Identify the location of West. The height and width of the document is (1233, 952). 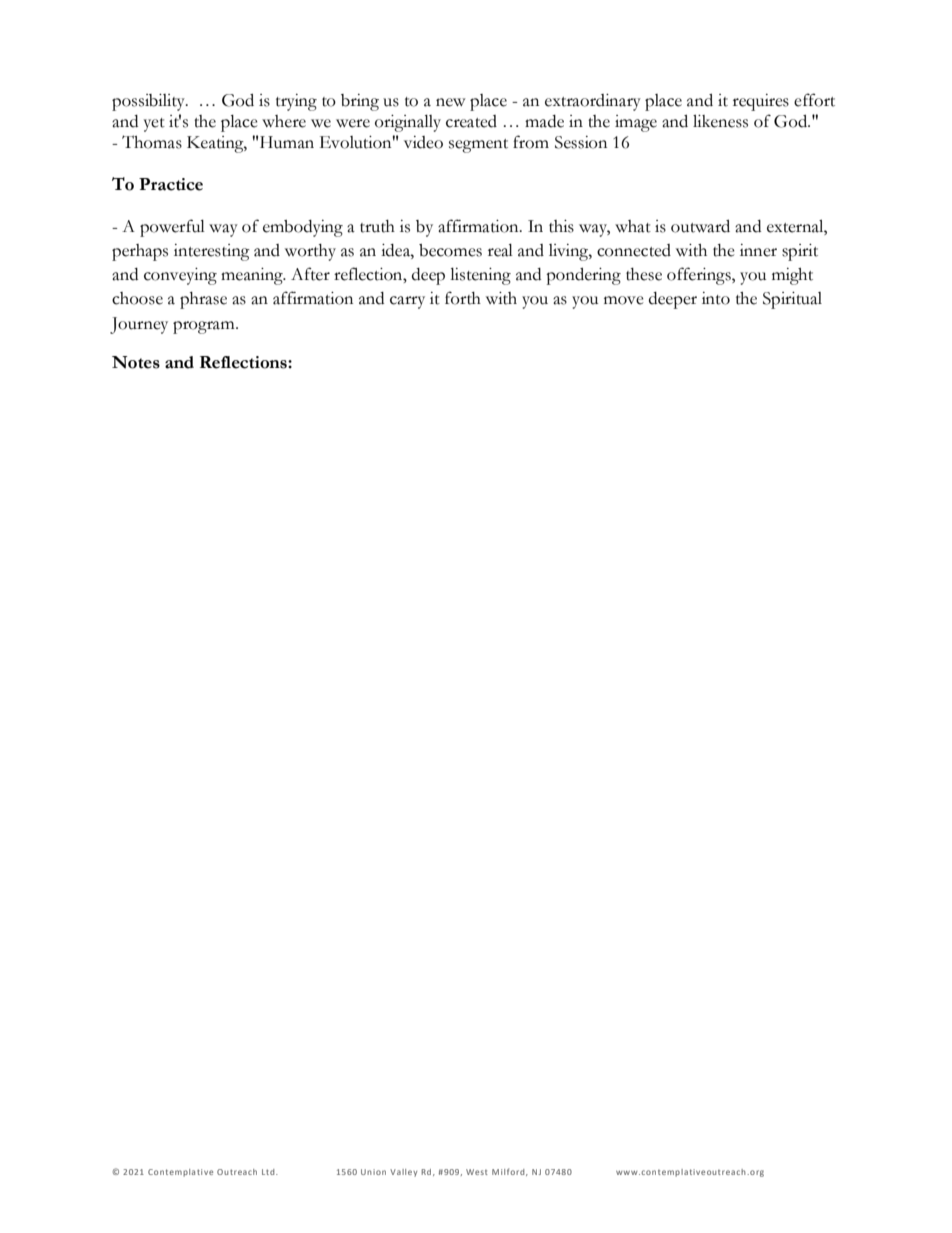
(477, 1172).
